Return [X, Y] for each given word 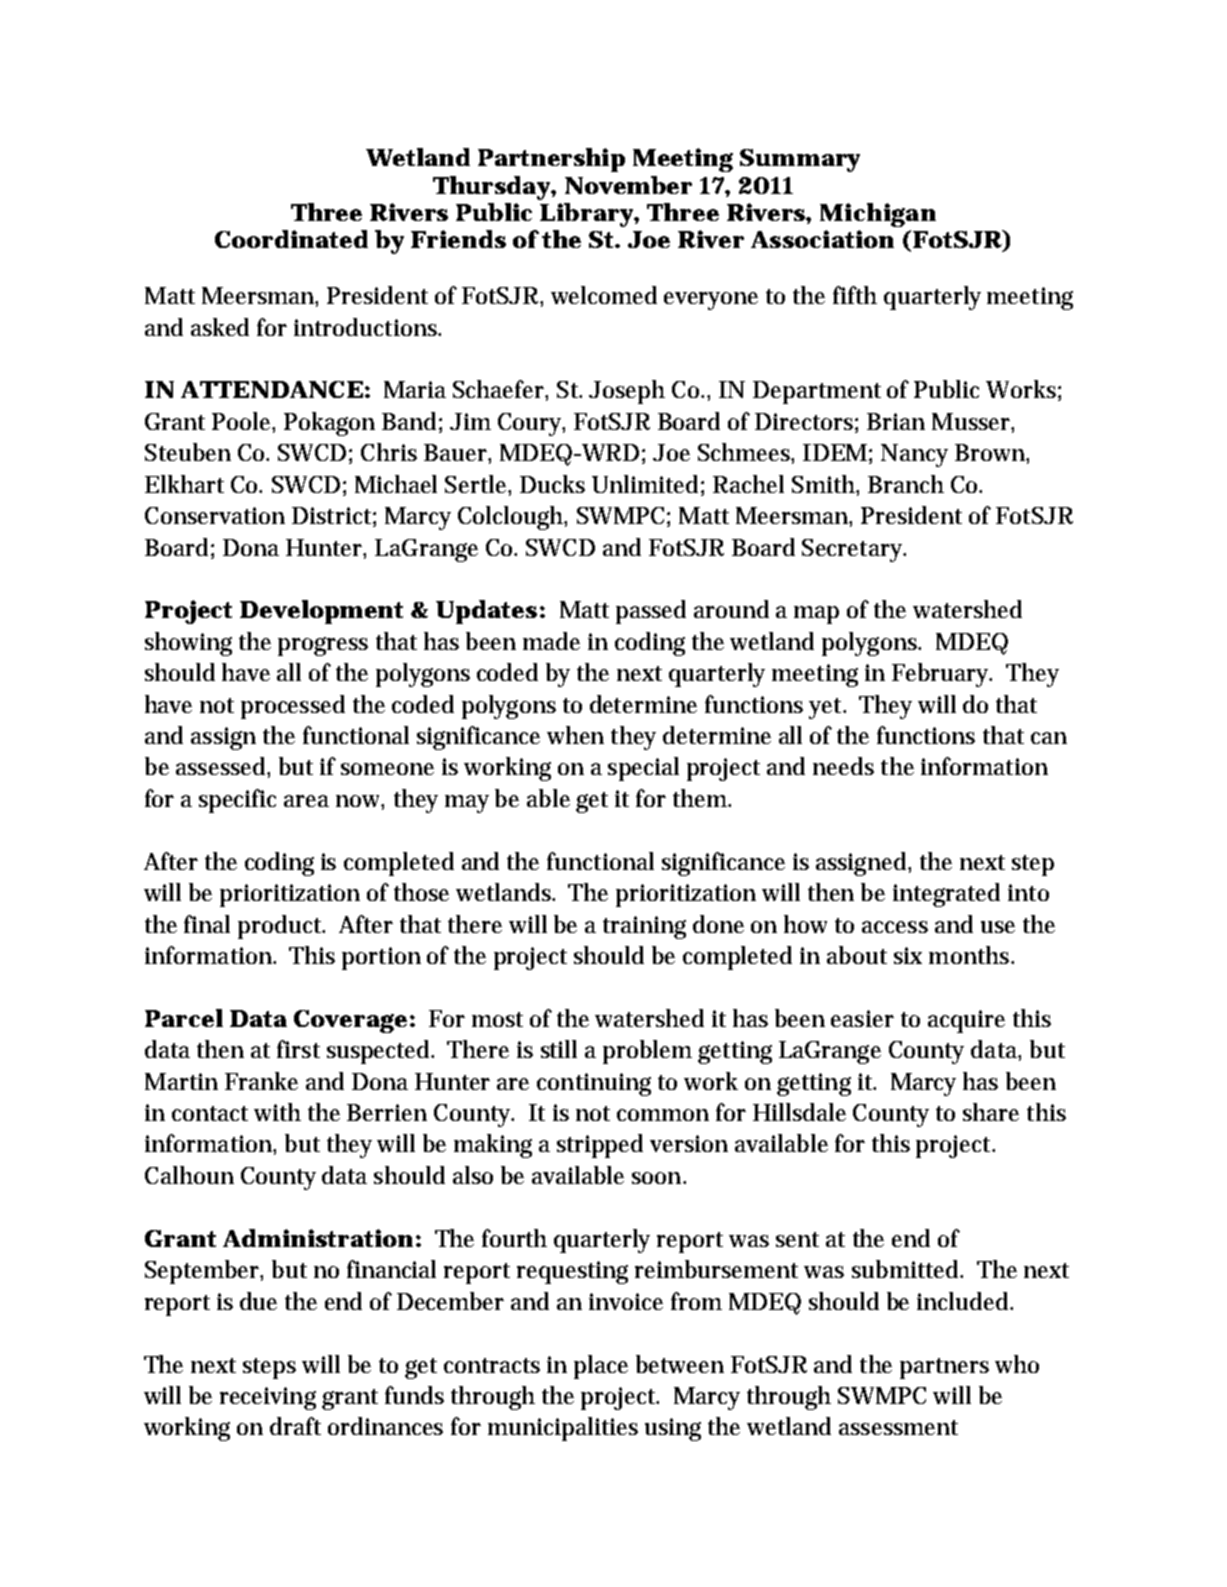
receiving [268, 1398]
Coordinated [291, 239]
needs [843, 766]
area [306, 801]
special [643, 769]
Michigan [878, 215]
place [601, 1367]
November [628, 185]
